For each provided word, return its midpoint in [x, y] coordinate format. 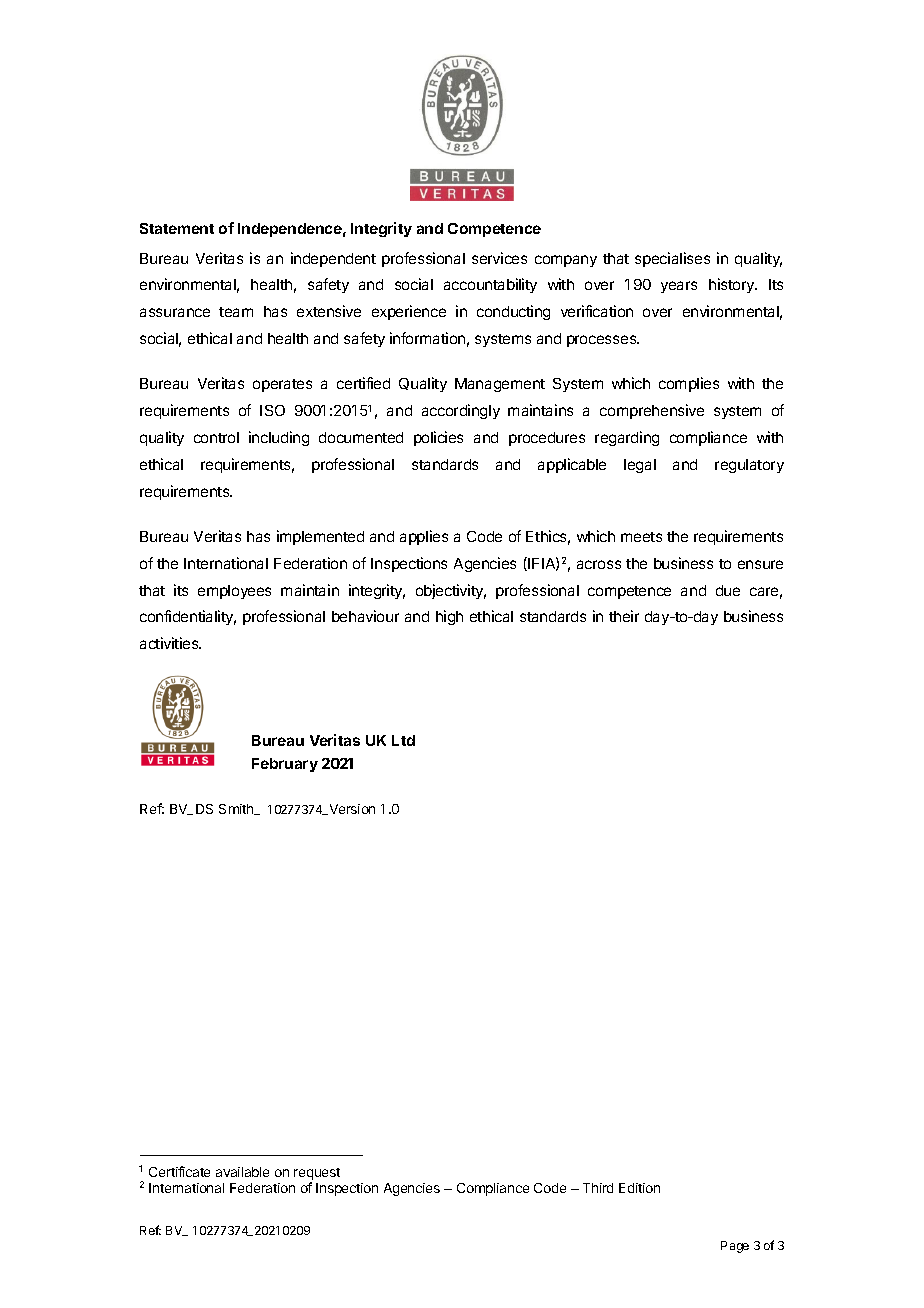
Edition [639, 1188]
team [236, 312]
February [285, 765]
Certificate [179, 1171]
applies [424, 537]
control [216, 437]
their [624, 616]
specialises [672, 259]
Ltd [403, 740]
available [242, 1172]
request [317, 1174]
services [499, 258]
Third [598, 1188]
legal [640, 466]
